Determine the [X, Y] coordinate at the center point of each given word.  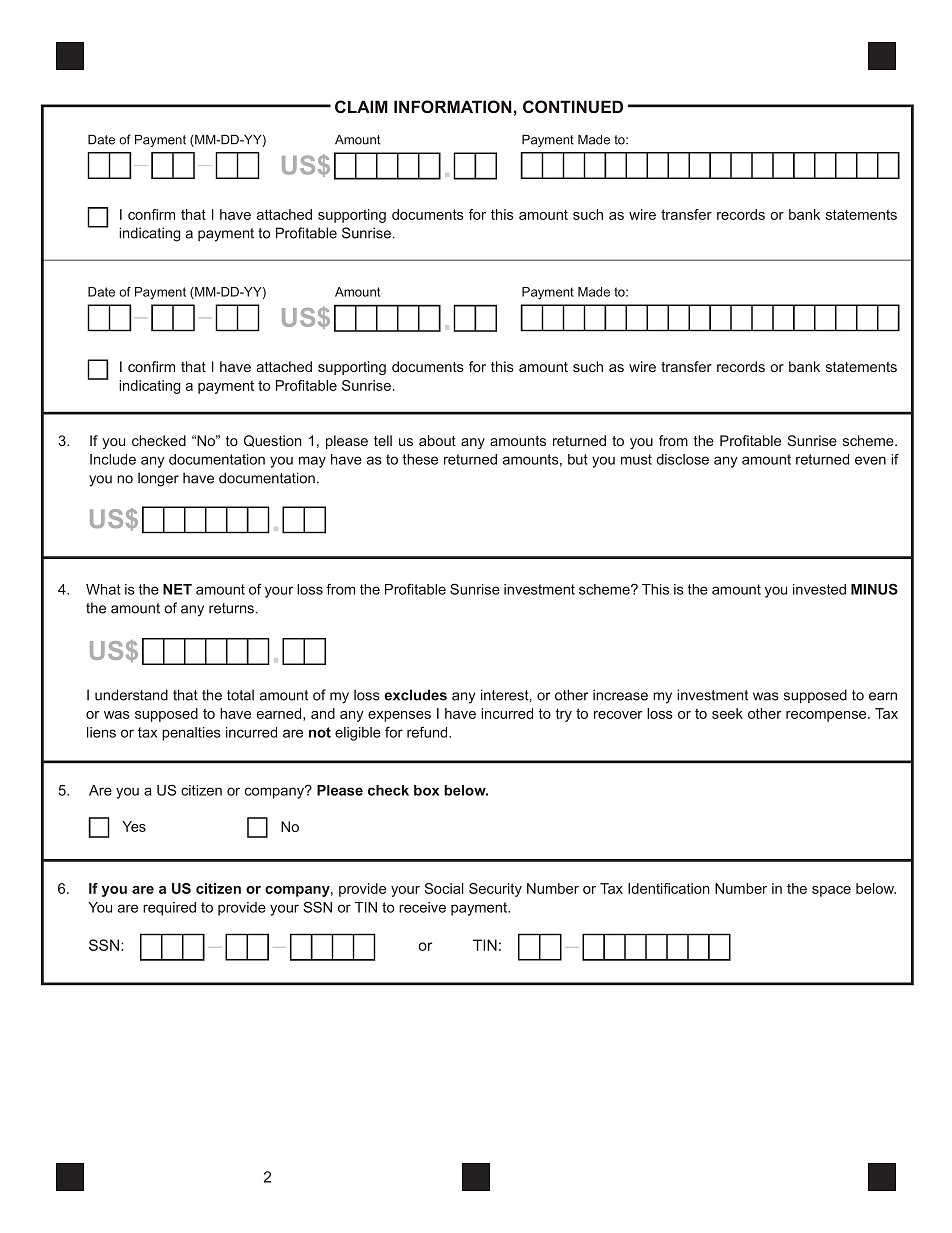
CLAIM [361, 106]
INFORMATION [453, 106]
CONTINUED [573, 106]
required [169, 909]
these [420, 459]
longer [158, 479]
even [870, 460]
